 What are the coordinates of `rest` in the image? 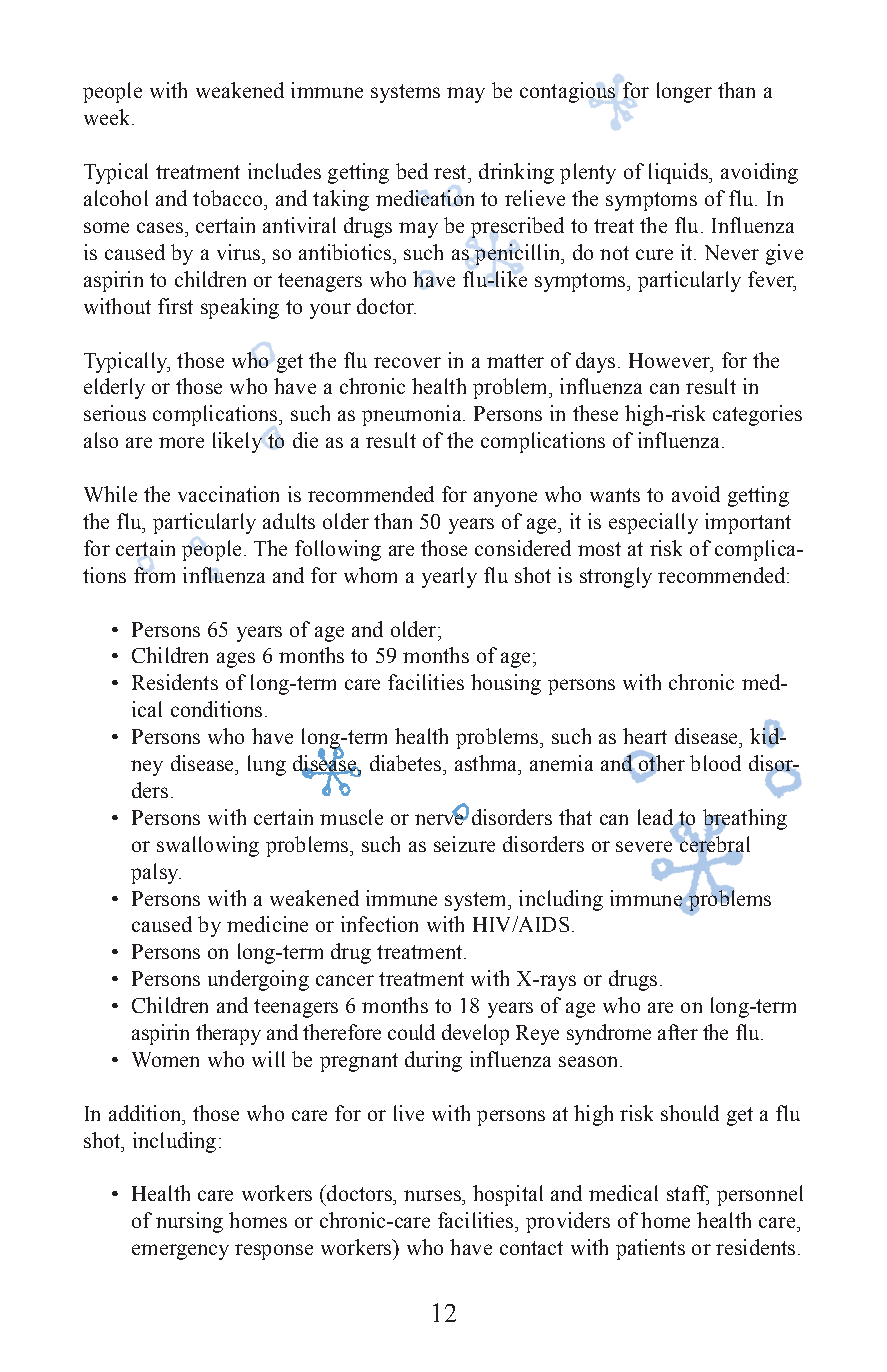 It's located at (451, 172).
